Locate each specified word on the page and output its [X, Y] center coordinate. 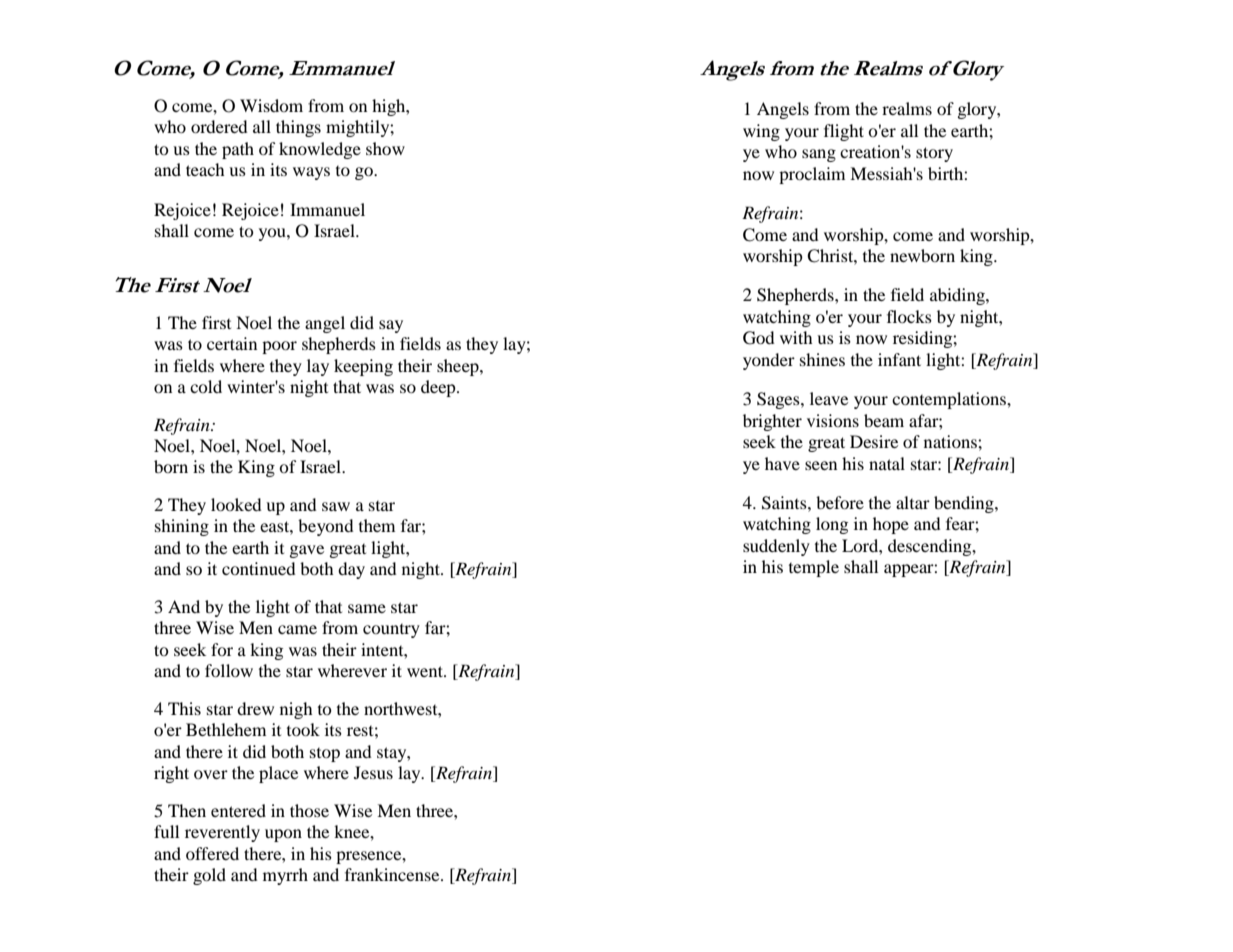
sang [819, 155]
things [298, 128]
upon [283, 835]
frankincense [393, 874]
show [385, 148]
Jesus [373, 772]
